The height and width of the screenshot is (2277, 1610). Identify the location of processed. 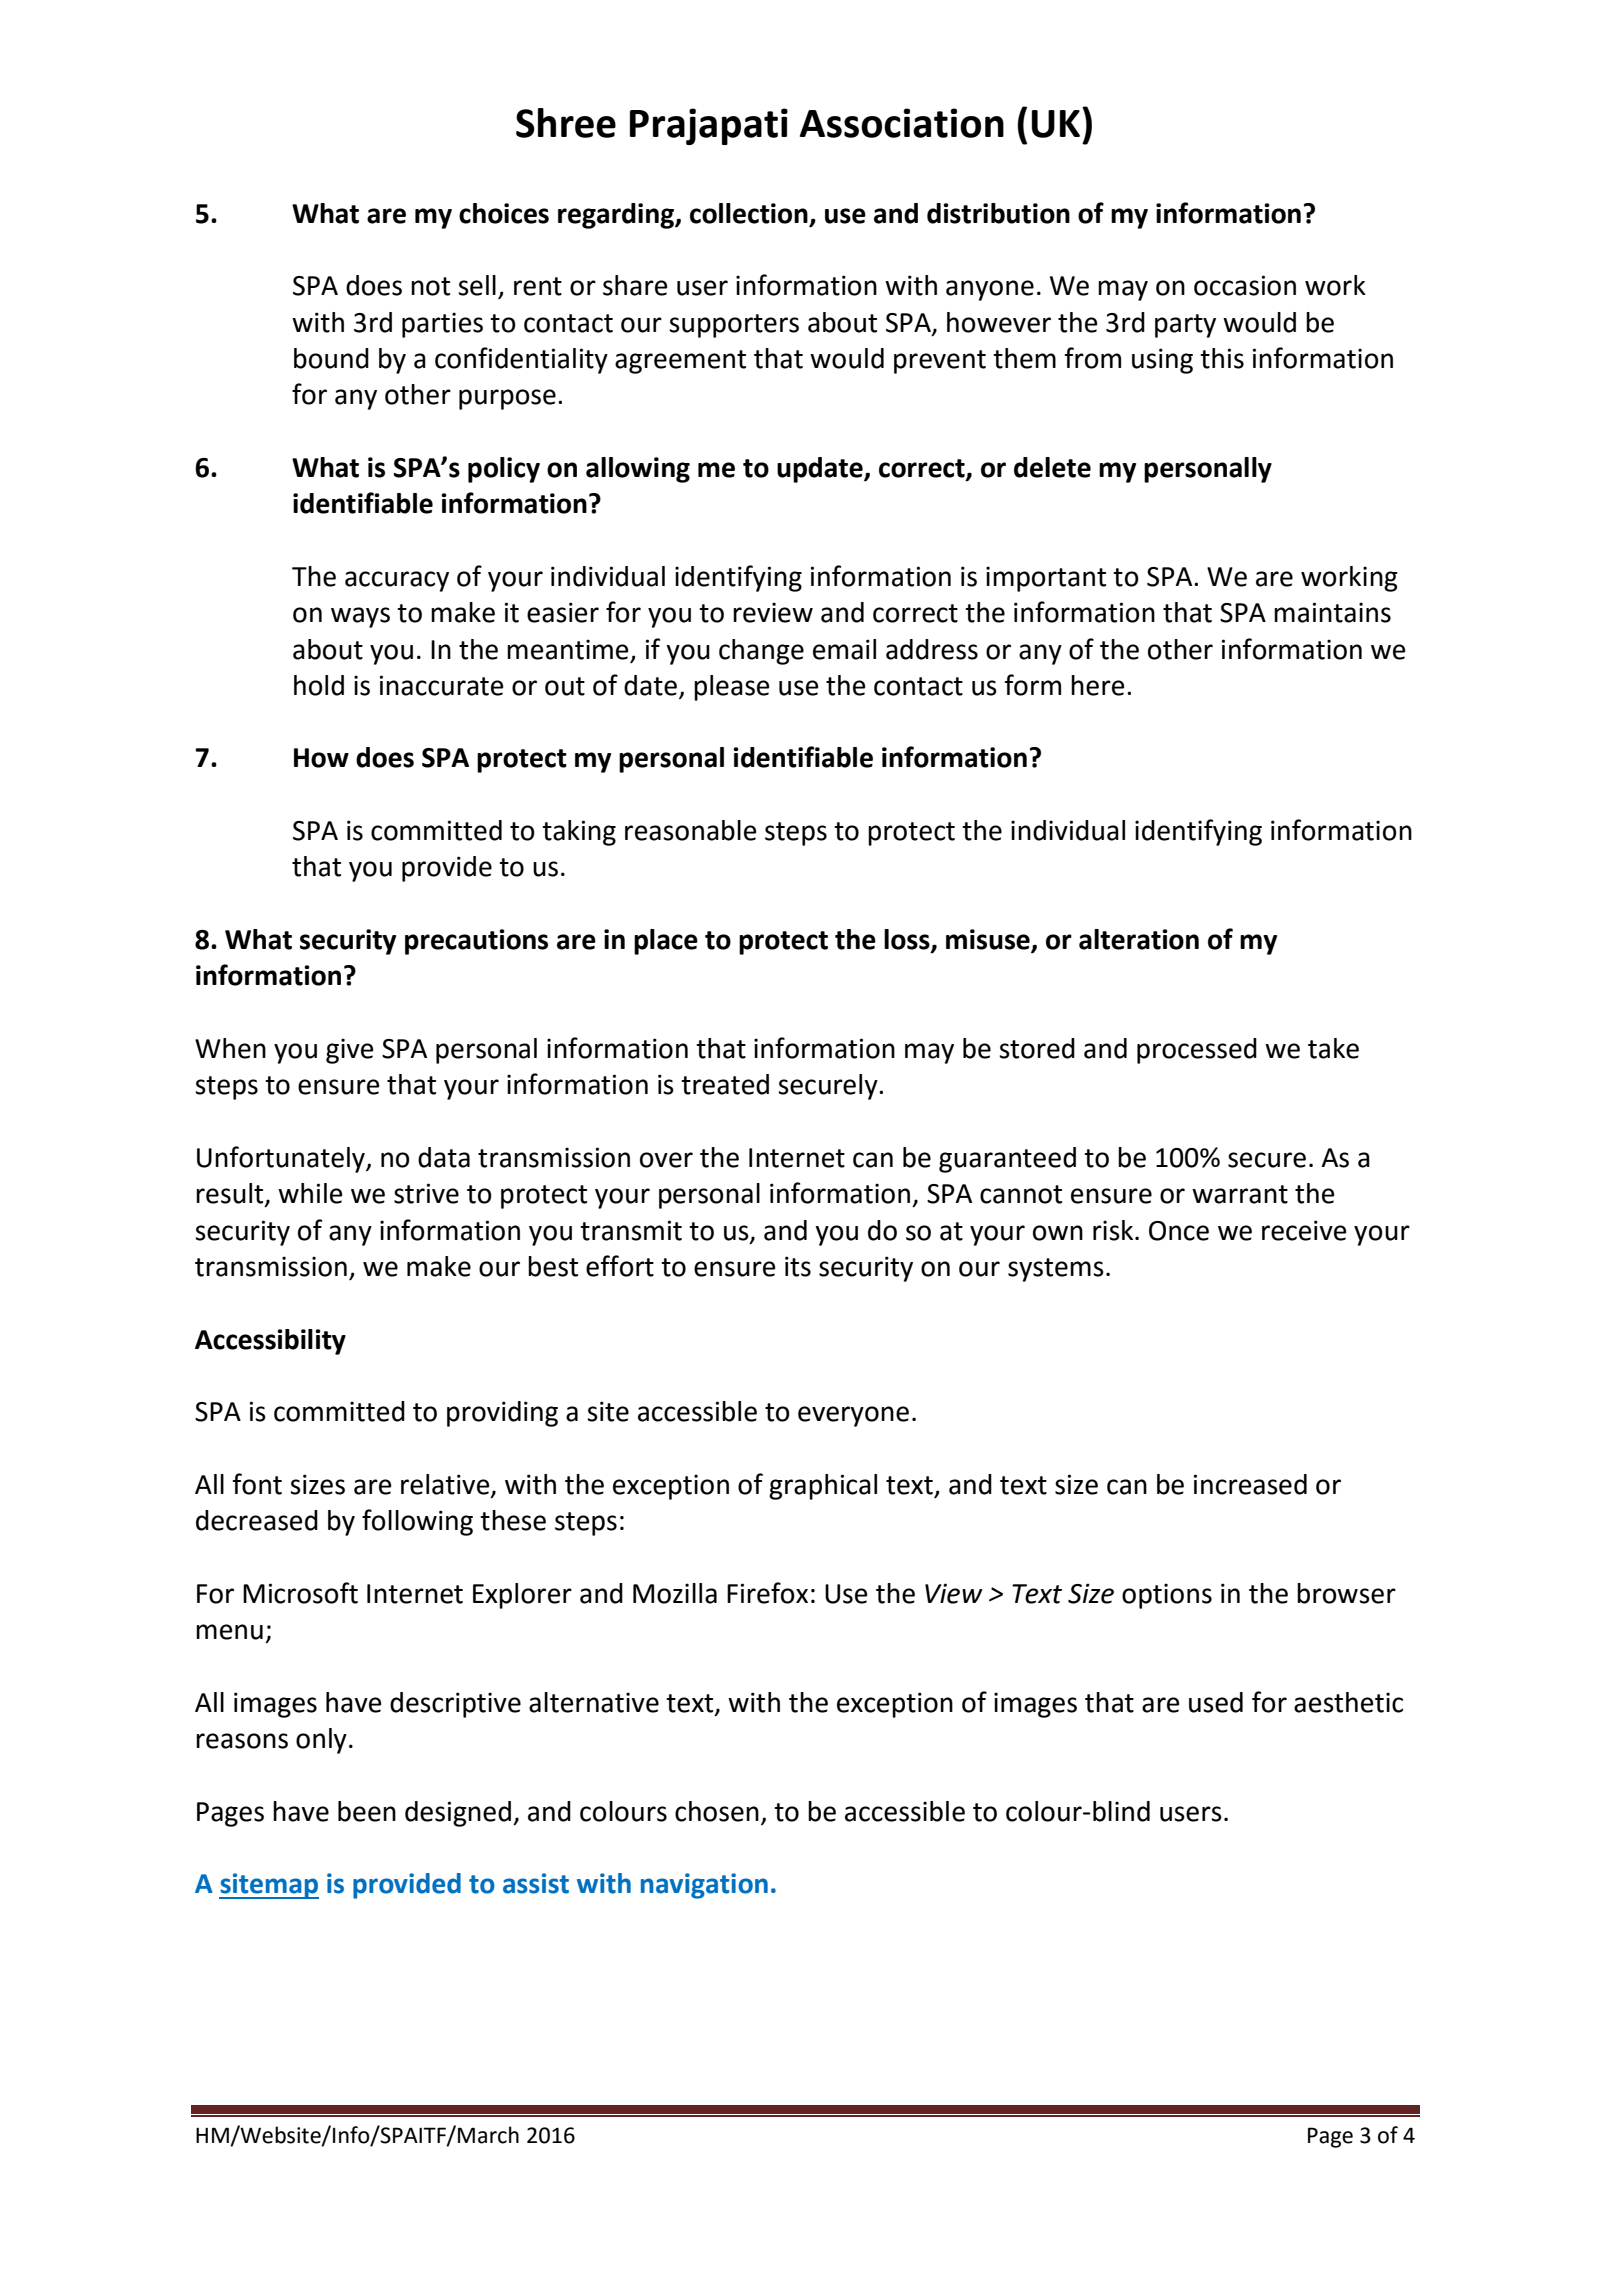
(1197, 1051).
